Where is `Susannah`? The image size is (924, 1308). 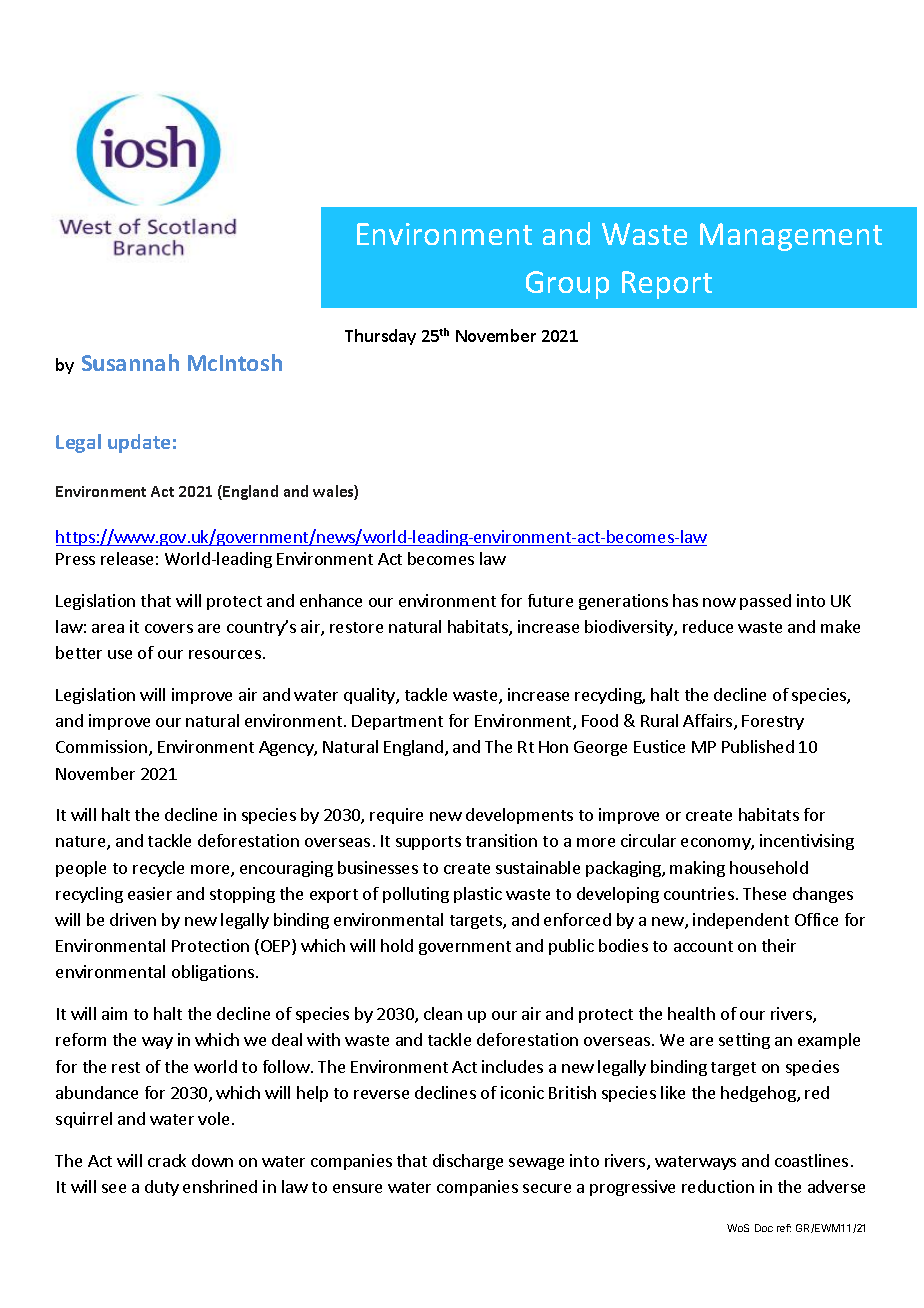 Susannah is located at coordinates (130, 362).
